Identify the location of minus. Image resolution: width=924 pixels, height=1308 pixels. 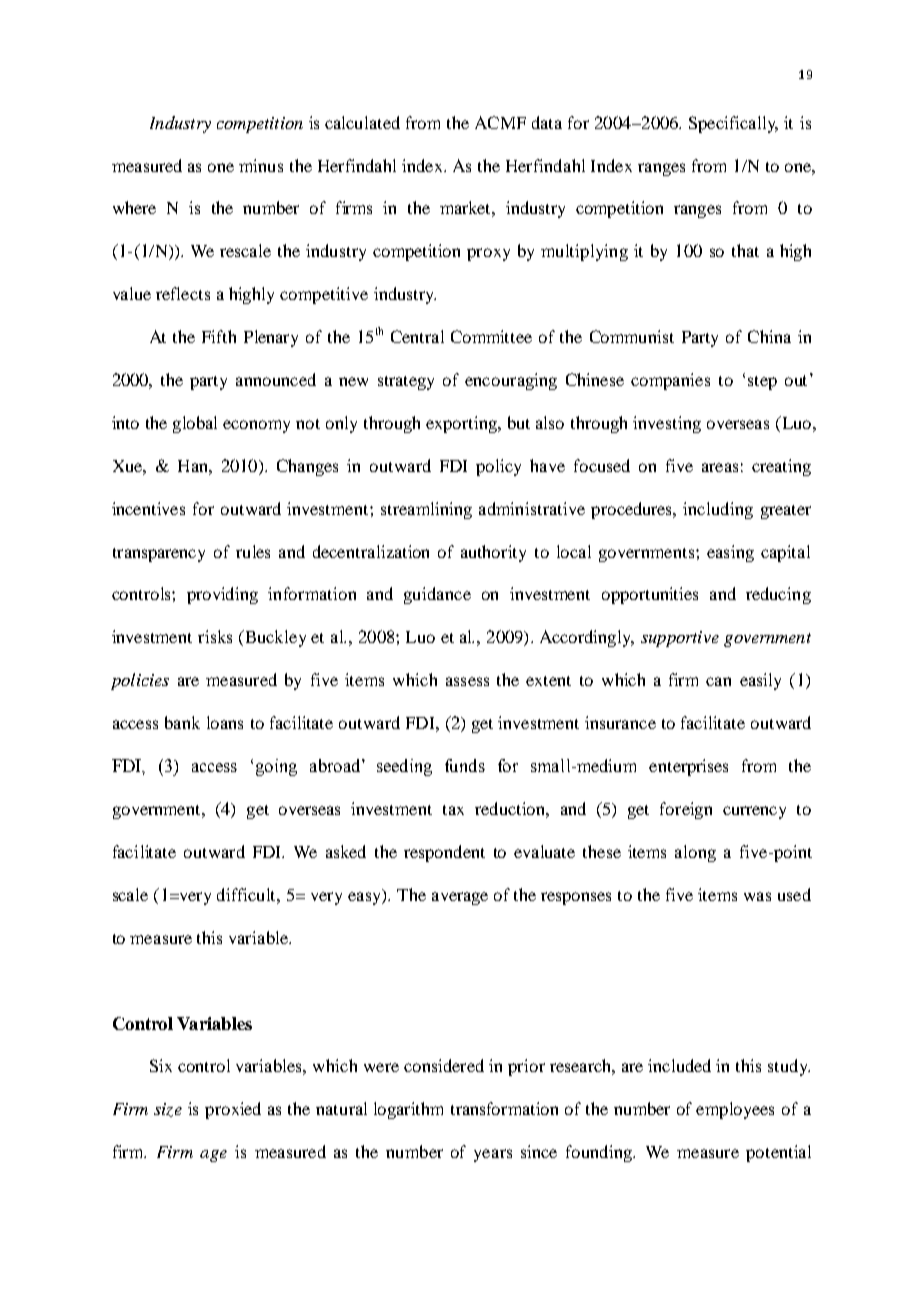
(261, 165).
